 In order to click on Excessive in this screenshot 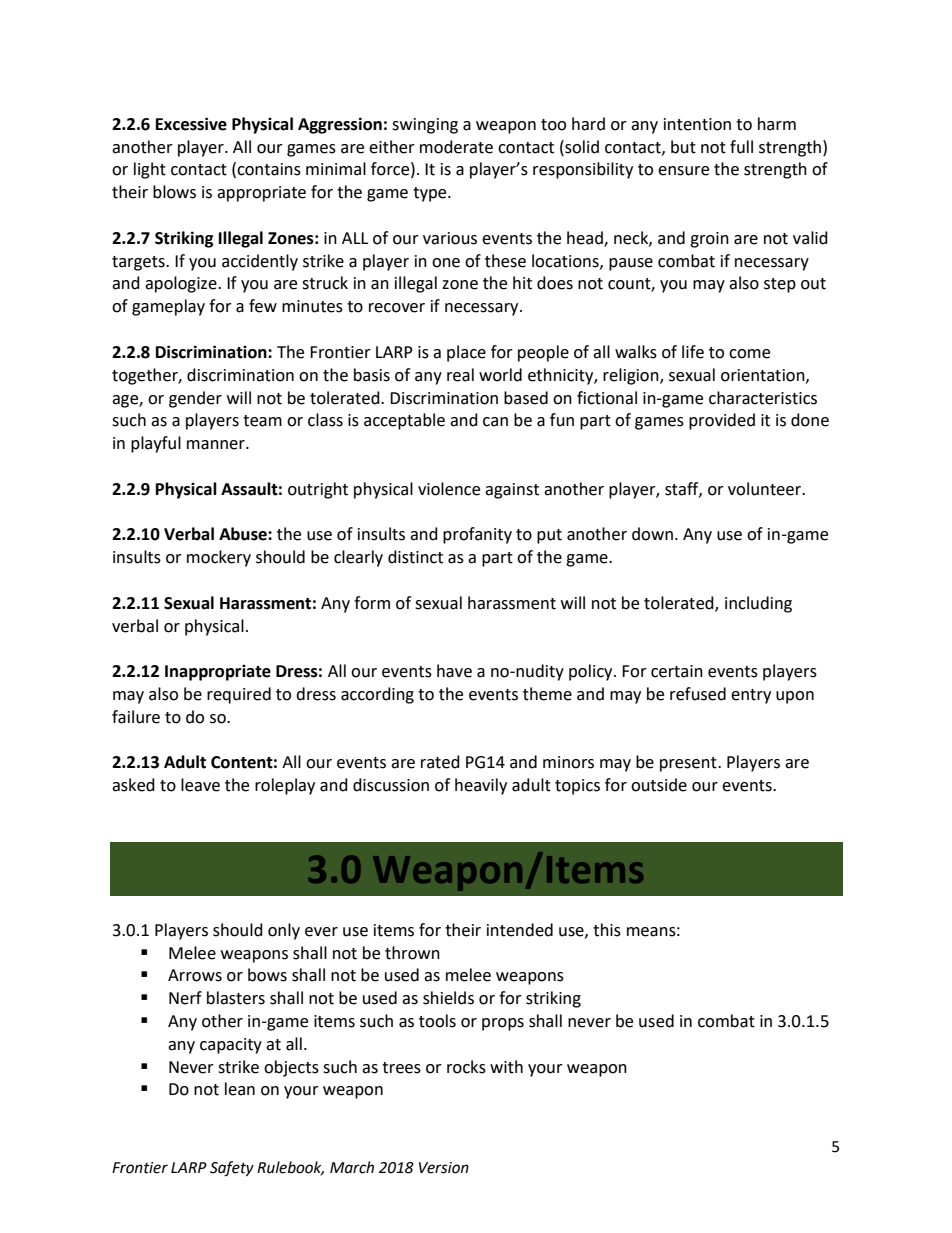, I will do `click(191, 124)`.
